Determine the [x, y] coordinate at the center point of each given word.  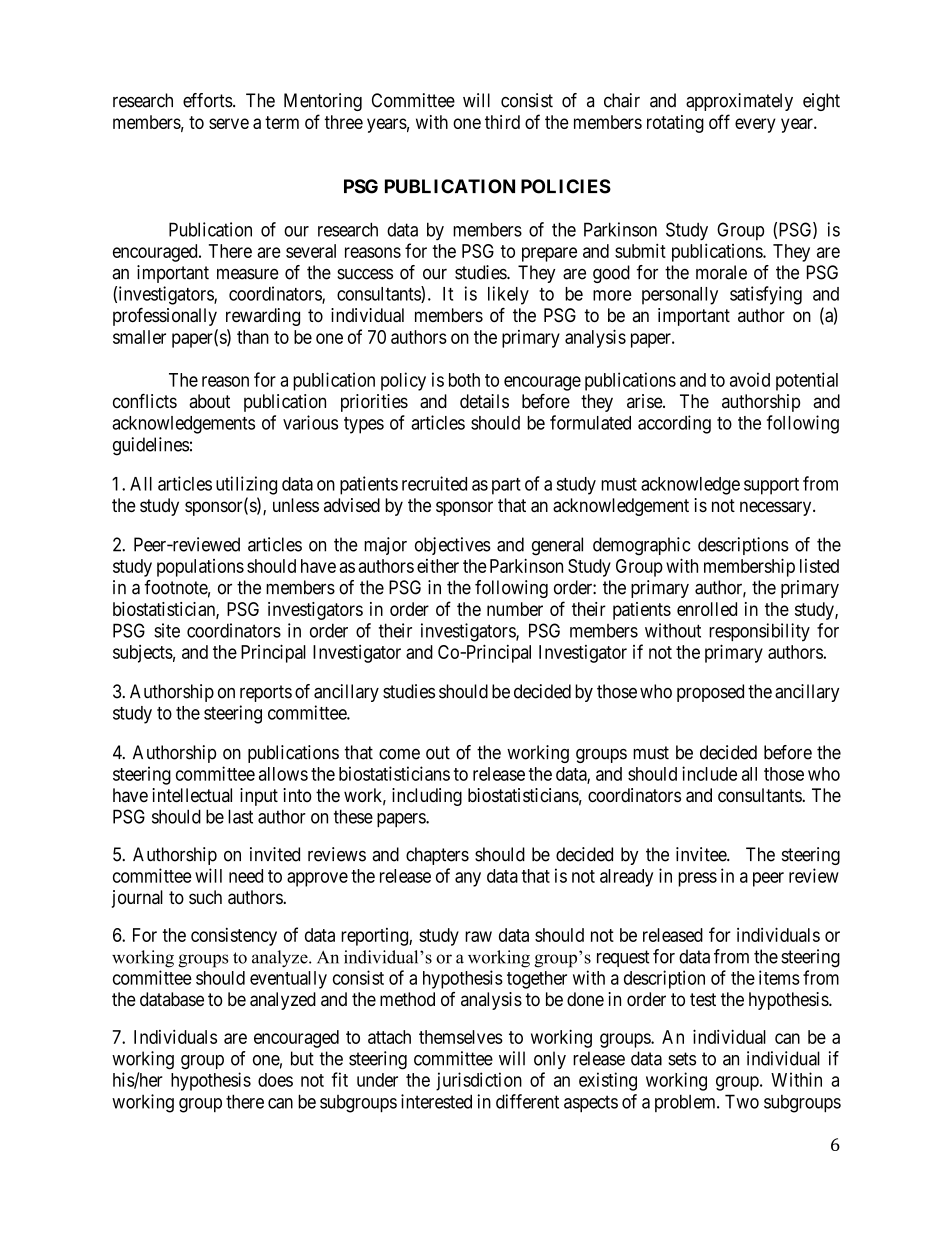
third [502, 122]
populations [200, 568]
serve [229, 123]
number [515, 609]
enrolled [707, 609]
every [755, 125]
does [275, 1080]
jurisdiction [479, 1081]
